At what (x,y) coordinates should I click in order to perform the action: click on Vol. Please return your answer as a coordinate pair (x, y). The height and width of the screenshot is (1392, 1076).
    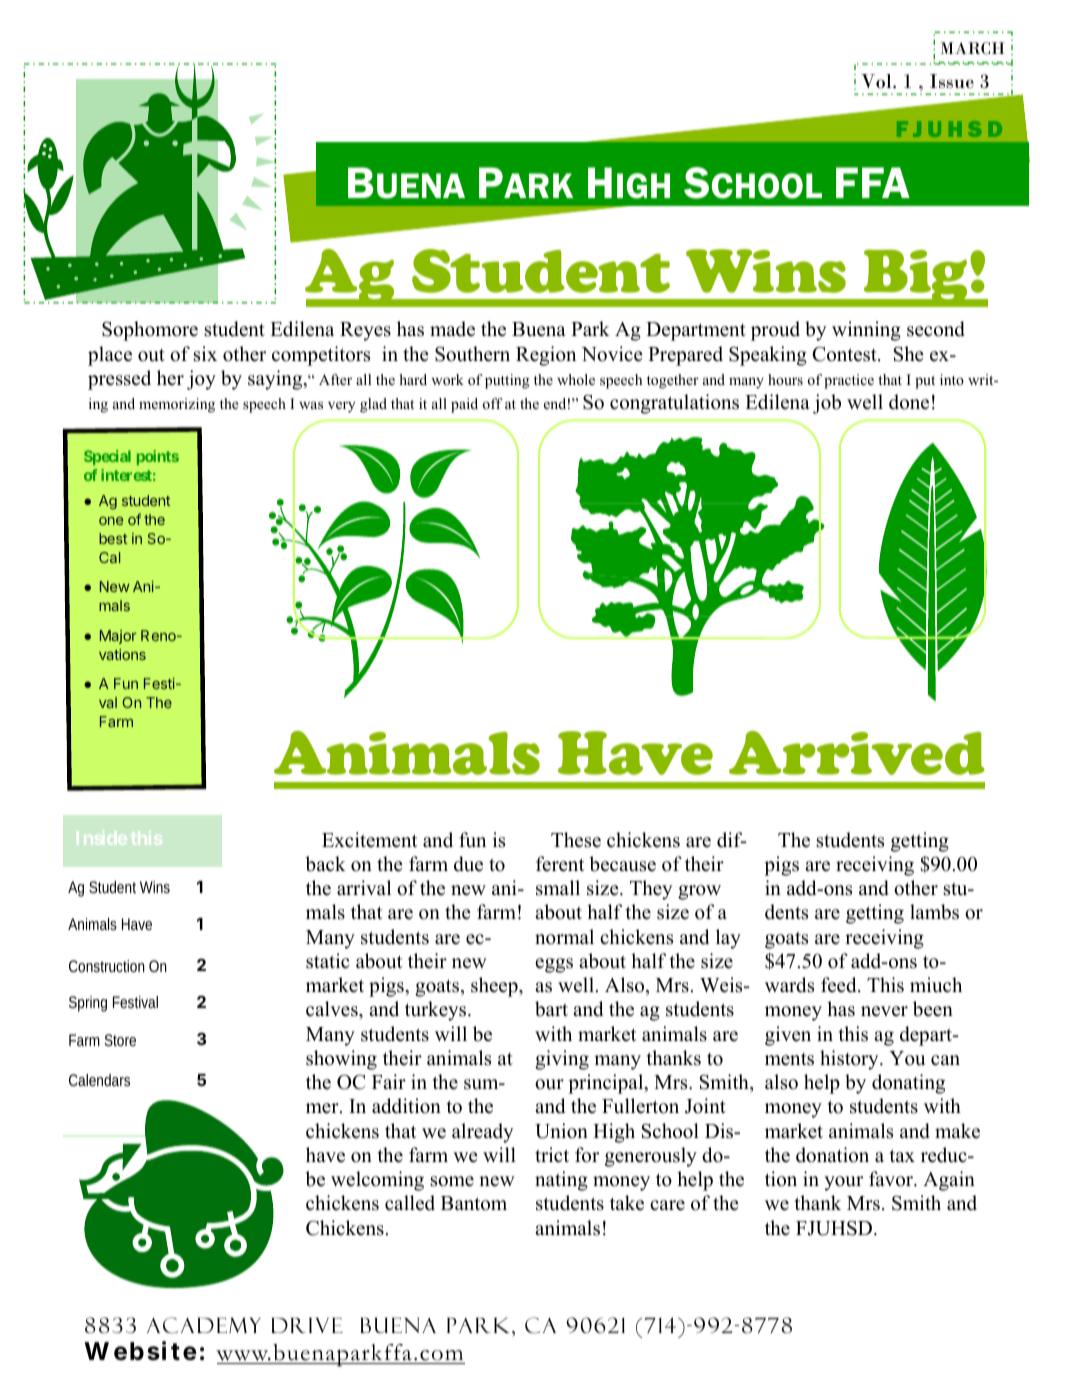
    Looking at the image, I should click on (877, 81).
